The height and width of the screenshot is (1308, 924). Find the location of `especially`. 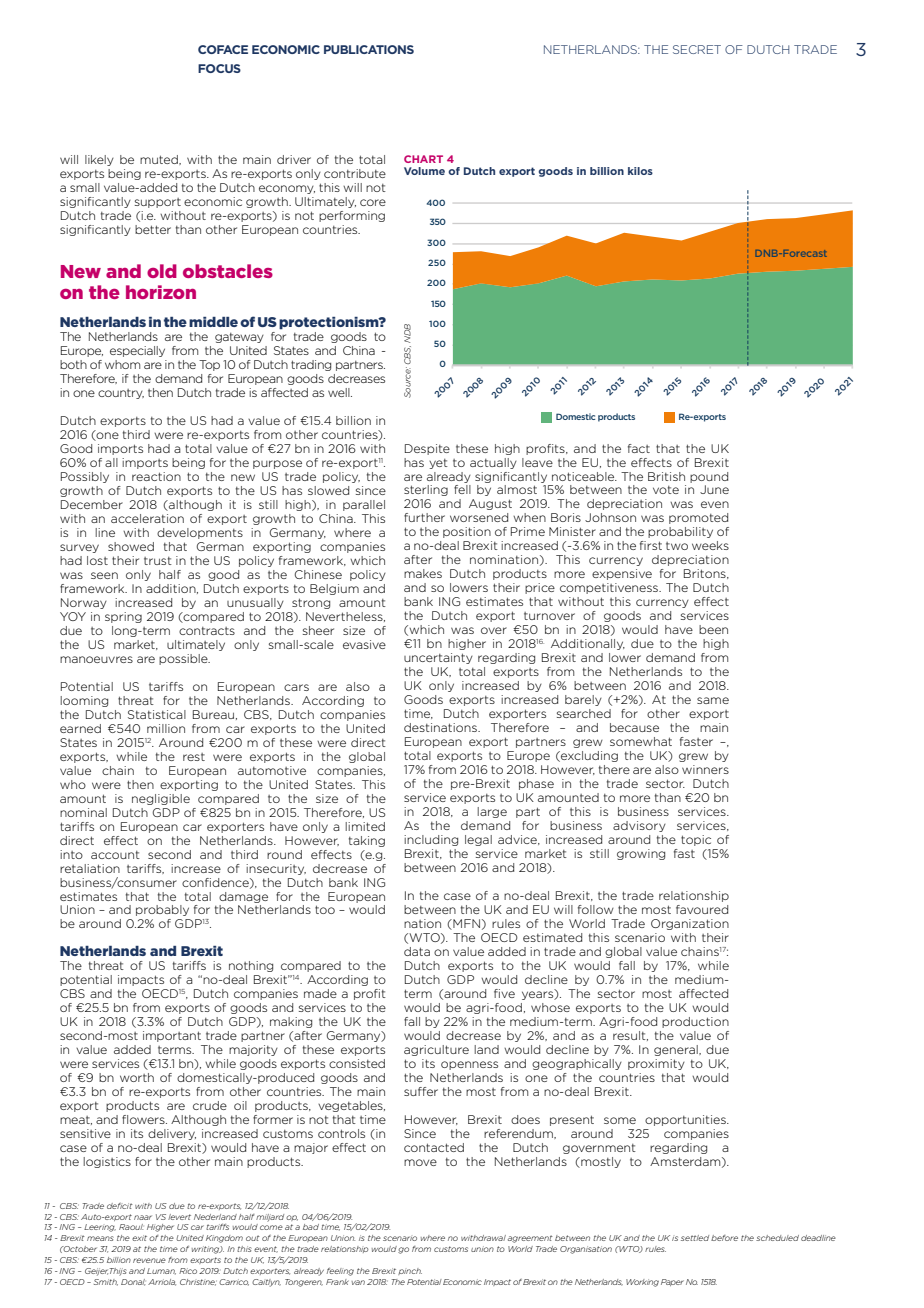

especially is located at coordinates (137, 351).
